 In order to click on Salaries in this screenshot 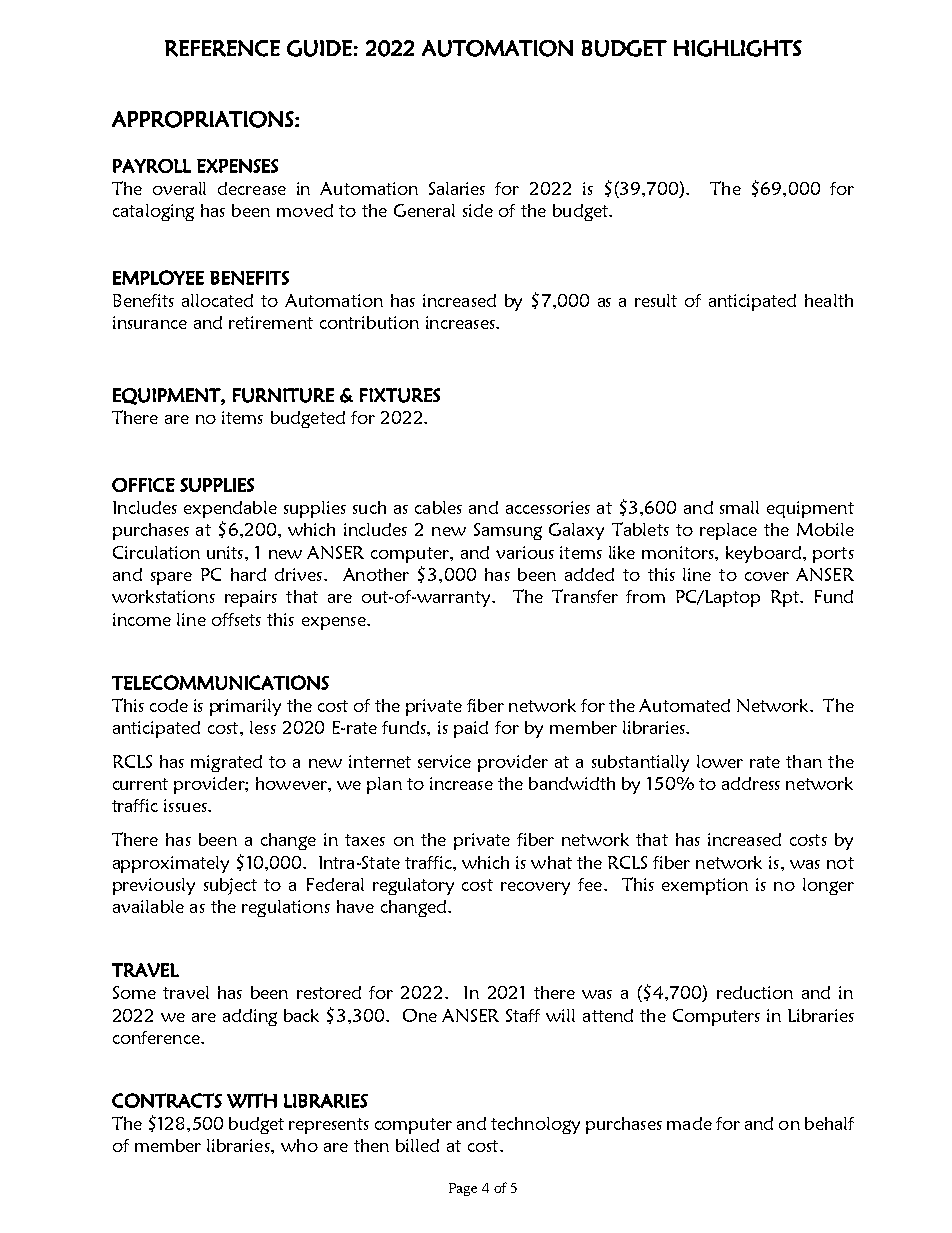, I will do `click(457, 188)`.
